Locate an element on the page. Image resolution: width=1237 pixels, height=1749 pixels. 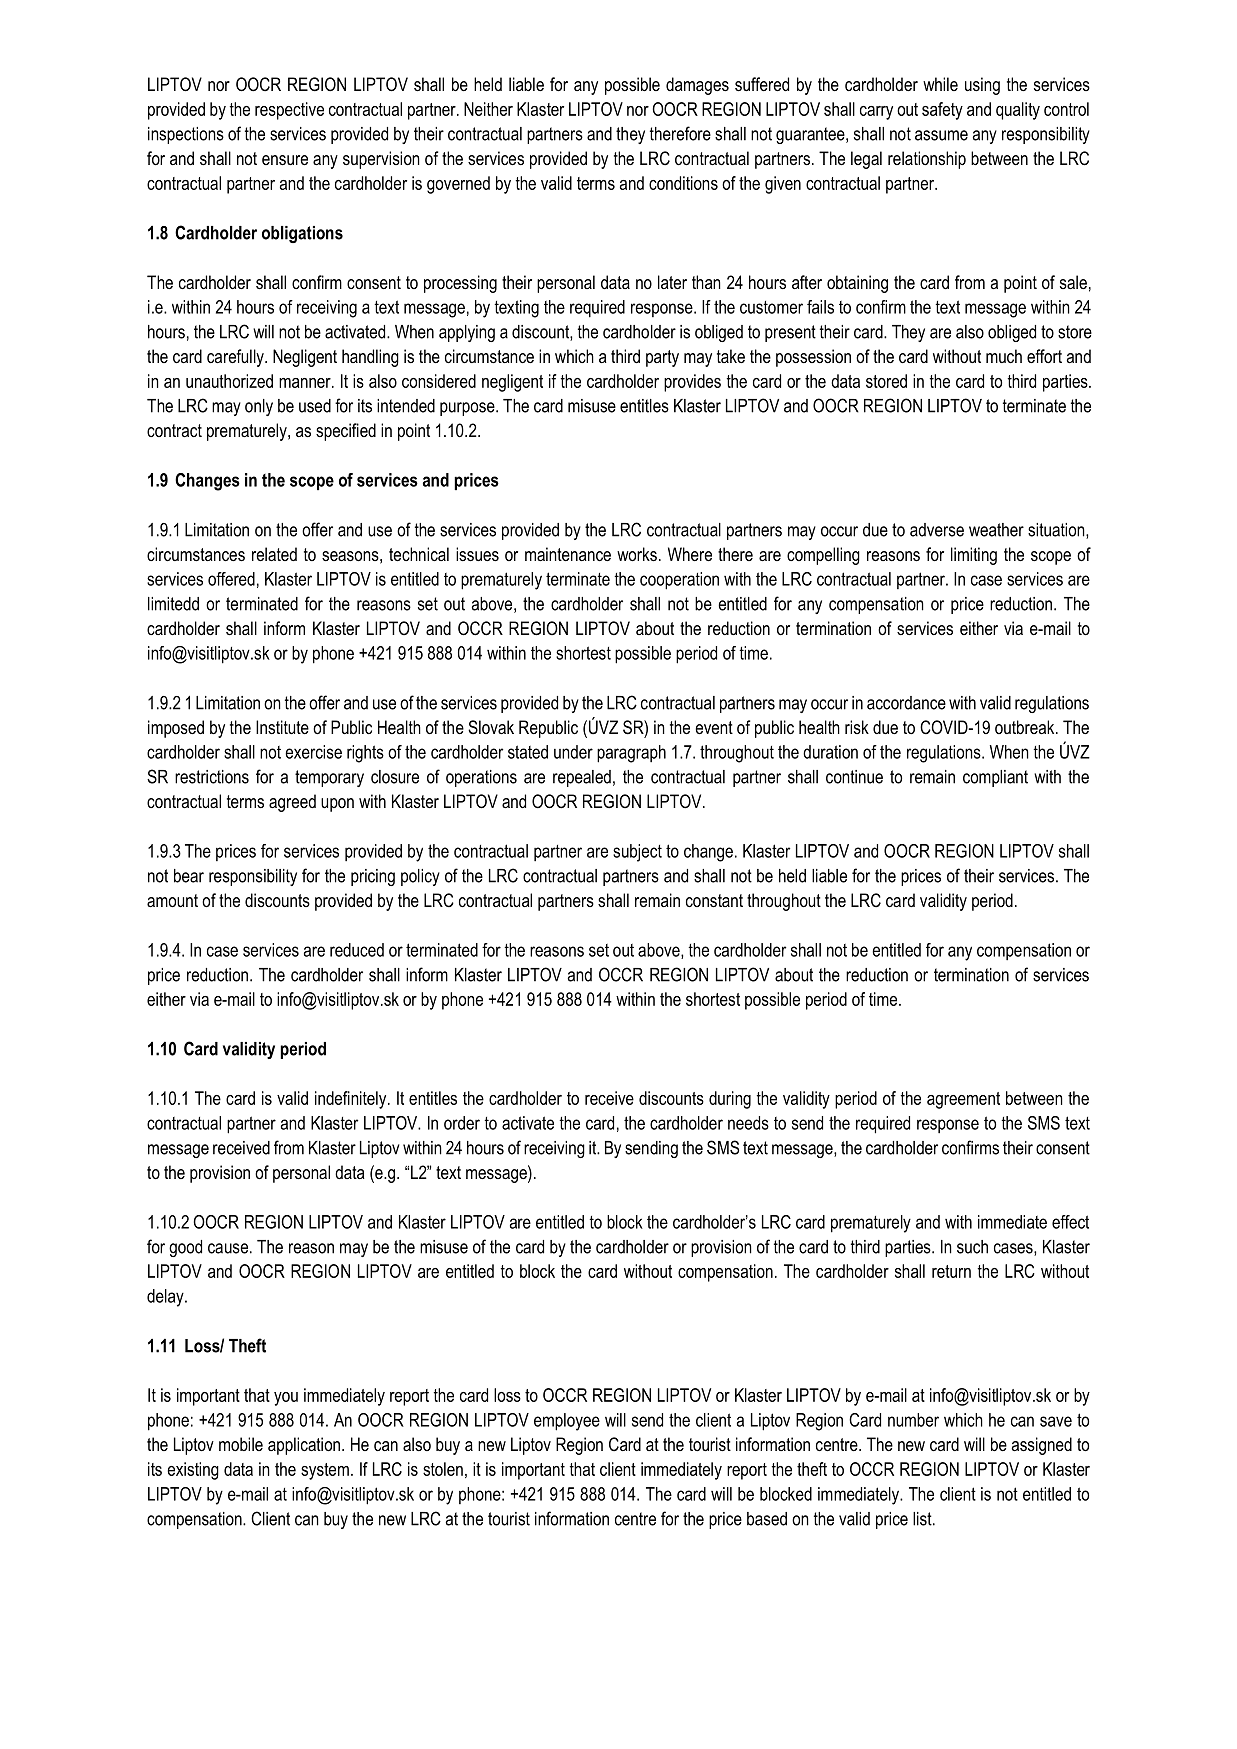
employee is located at coordinates (567, 1422).
